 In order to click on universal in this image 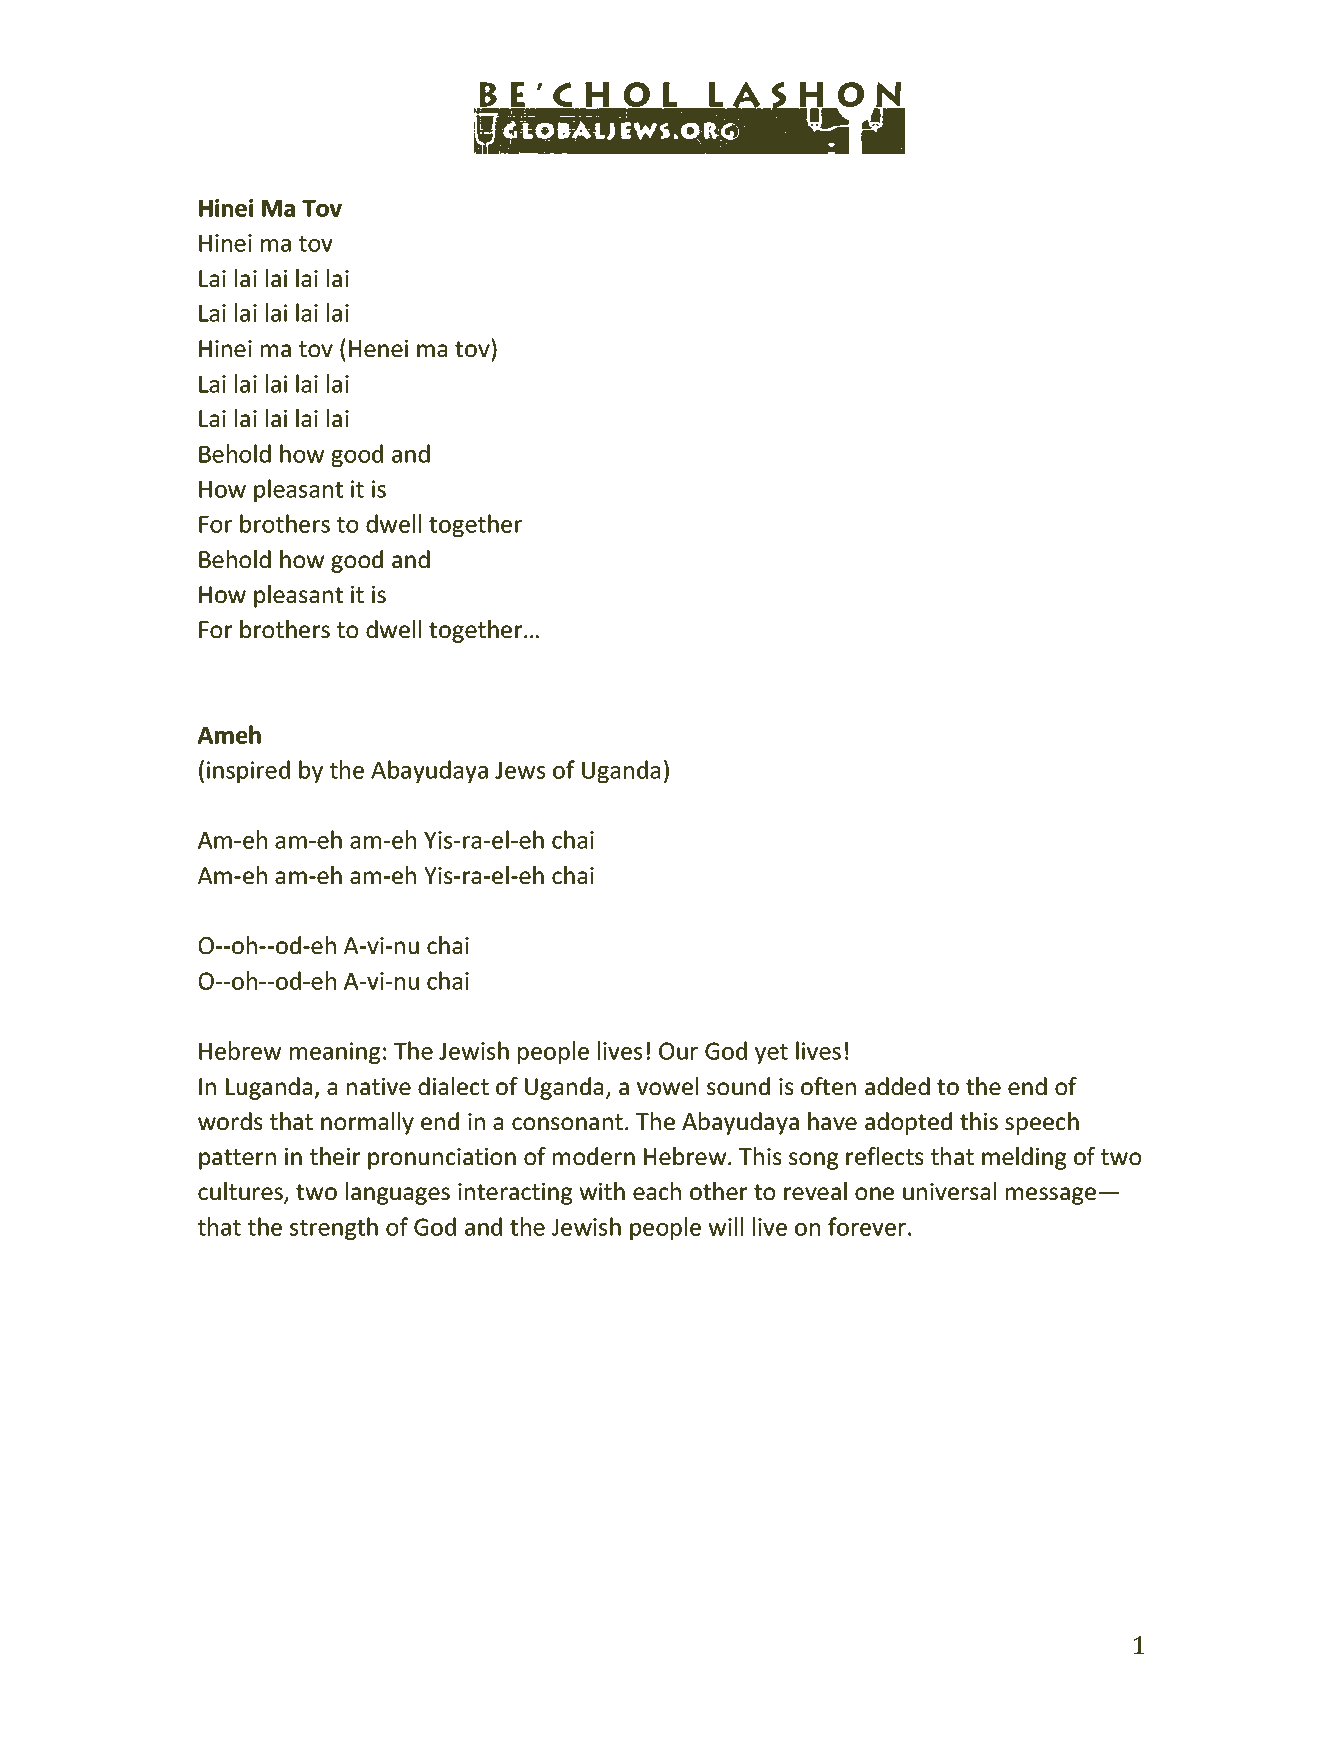, I will do `click(949, 1191)`.
